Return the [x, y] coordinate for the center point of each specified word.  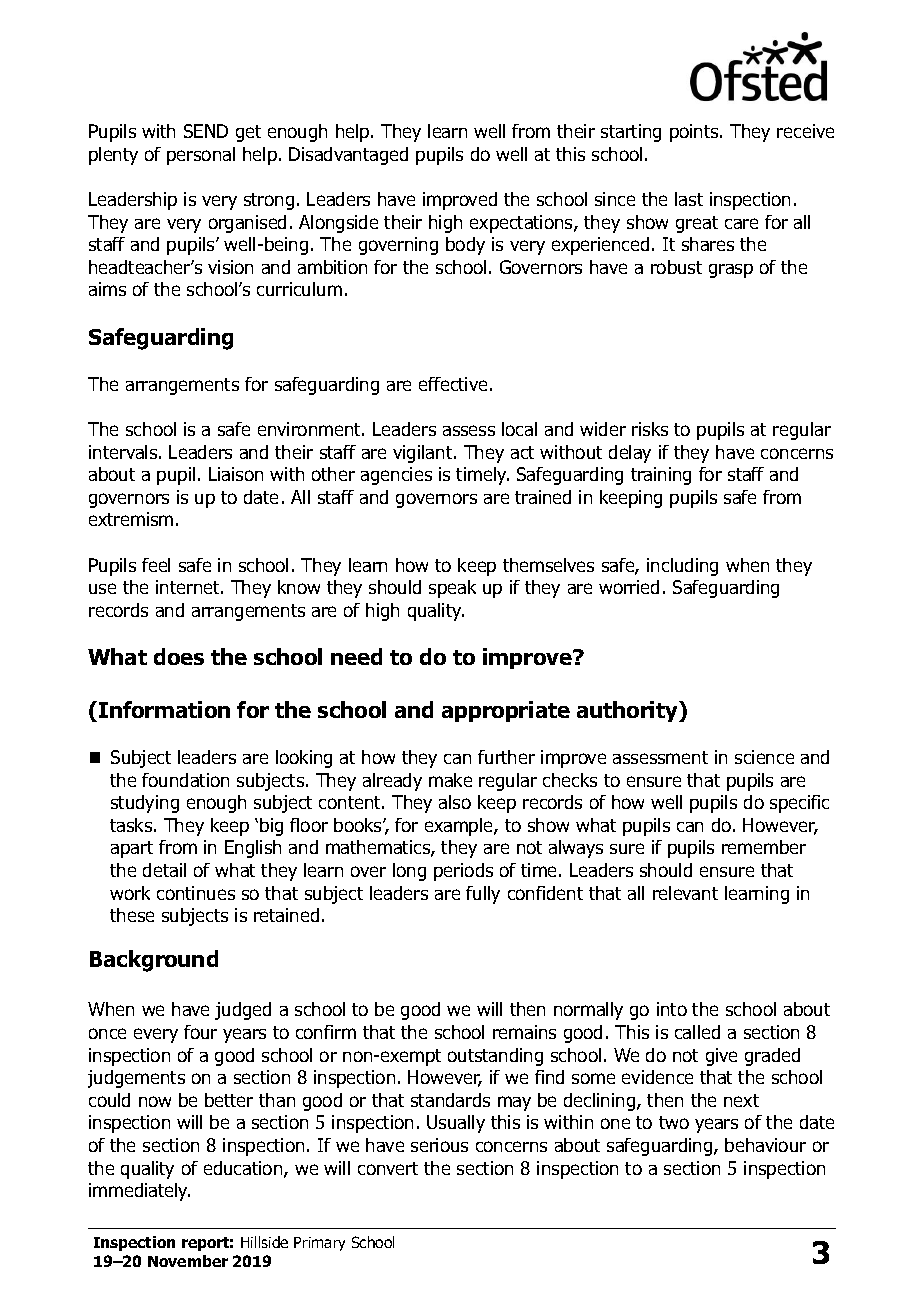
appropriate [506, 711]
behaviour [765, 1145]
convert [388, 1168]
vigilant [424, 454]
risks [650, 429]
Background [154, 961]
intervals [124, 452]
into [672, 1009]
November [188, 1261]
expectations [522, 224]
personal [201, 156]
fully [483, 895]
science [764, 757]
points [695, 133]
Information [164, 709]
